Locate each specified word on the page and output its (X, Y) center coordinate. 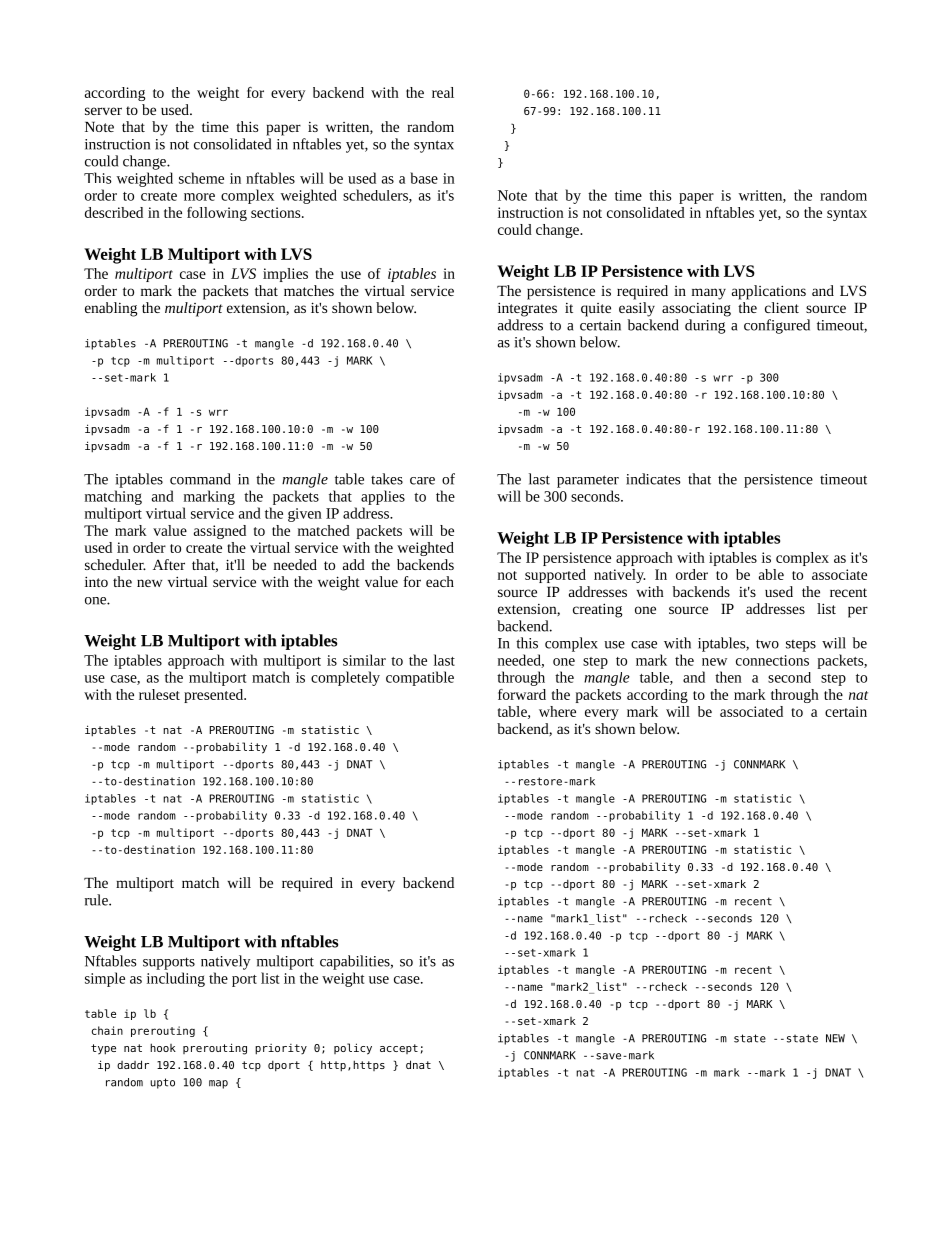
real (443, 92)
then (728, 677)
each (440, 581)
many (709, 294)
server (103, 111)
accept (399, 1049)
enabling (111, 309)
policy (353, 1049)
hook (163, 1047)
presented (215, 696)
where (557, 711)
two (767, 644)
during (705, 326)
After (169, 564)
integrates (527, 309)
